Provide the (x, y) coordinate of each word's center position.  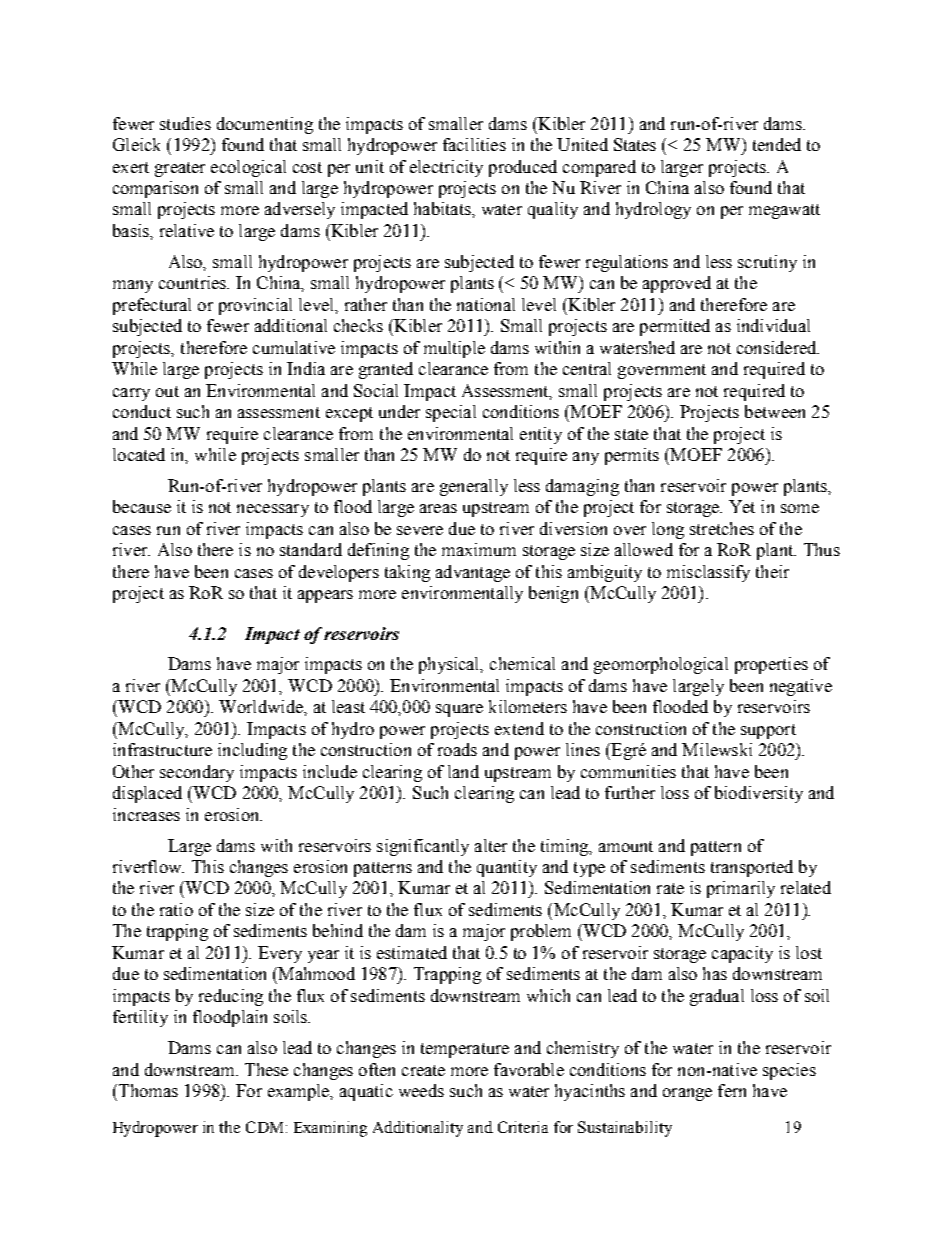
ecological (248, 168)
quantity (507, 868)
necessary (273, 510)
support (768, 731)
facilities (474, 144)
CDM (266, 1127)
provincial (255, 306)
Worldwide (262, 706)
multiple (454, 349)
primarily (741, 889)
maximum (479, 549)
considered (778, 347)
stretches (722, 528)
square (459, 710)
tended (777, 144)
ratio (176, 909)
